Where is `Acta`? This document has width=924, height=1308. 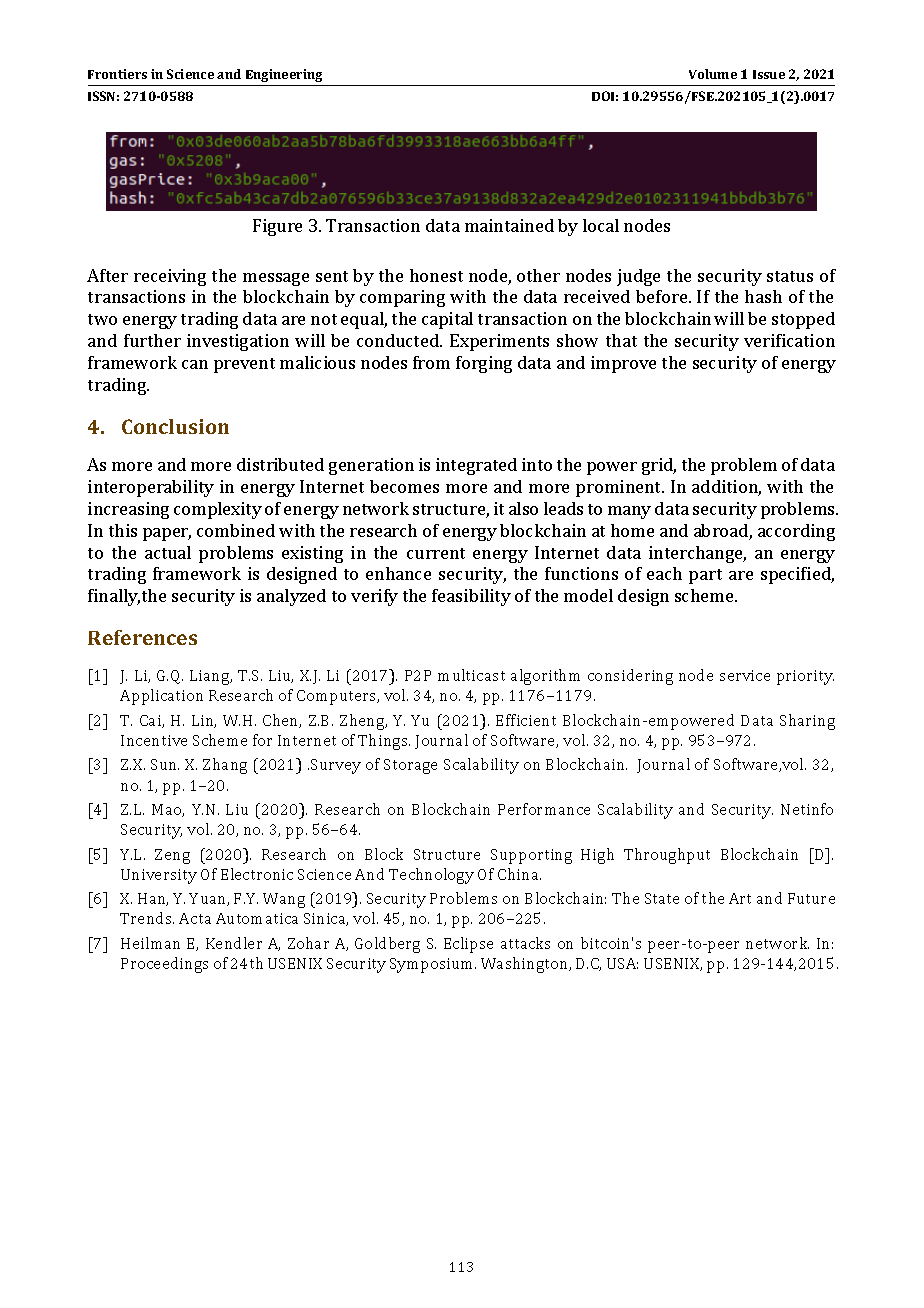 Acta is located at coordinates (195, 918).
